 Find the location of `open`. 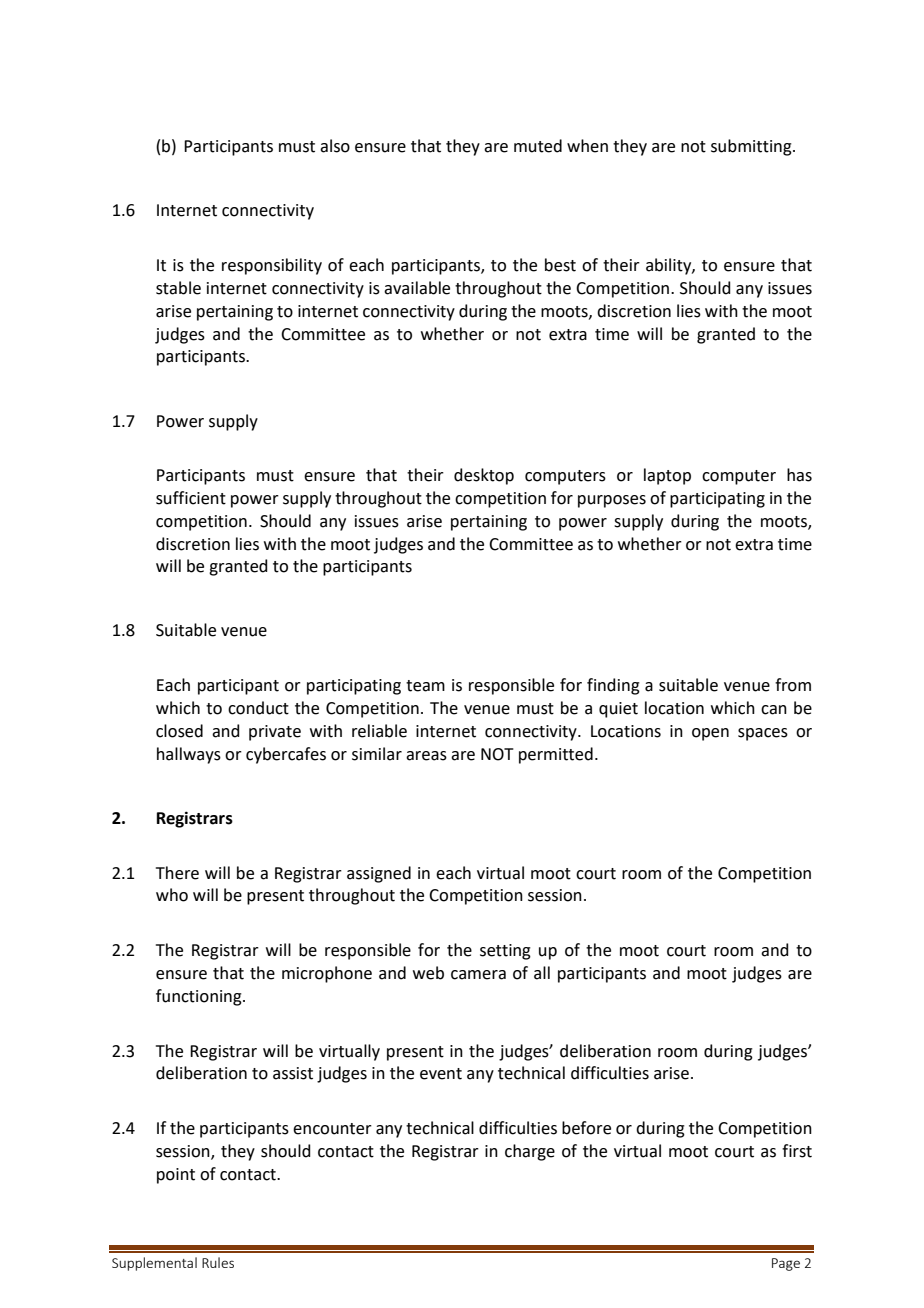

open is located at coordinates (710, 734).
